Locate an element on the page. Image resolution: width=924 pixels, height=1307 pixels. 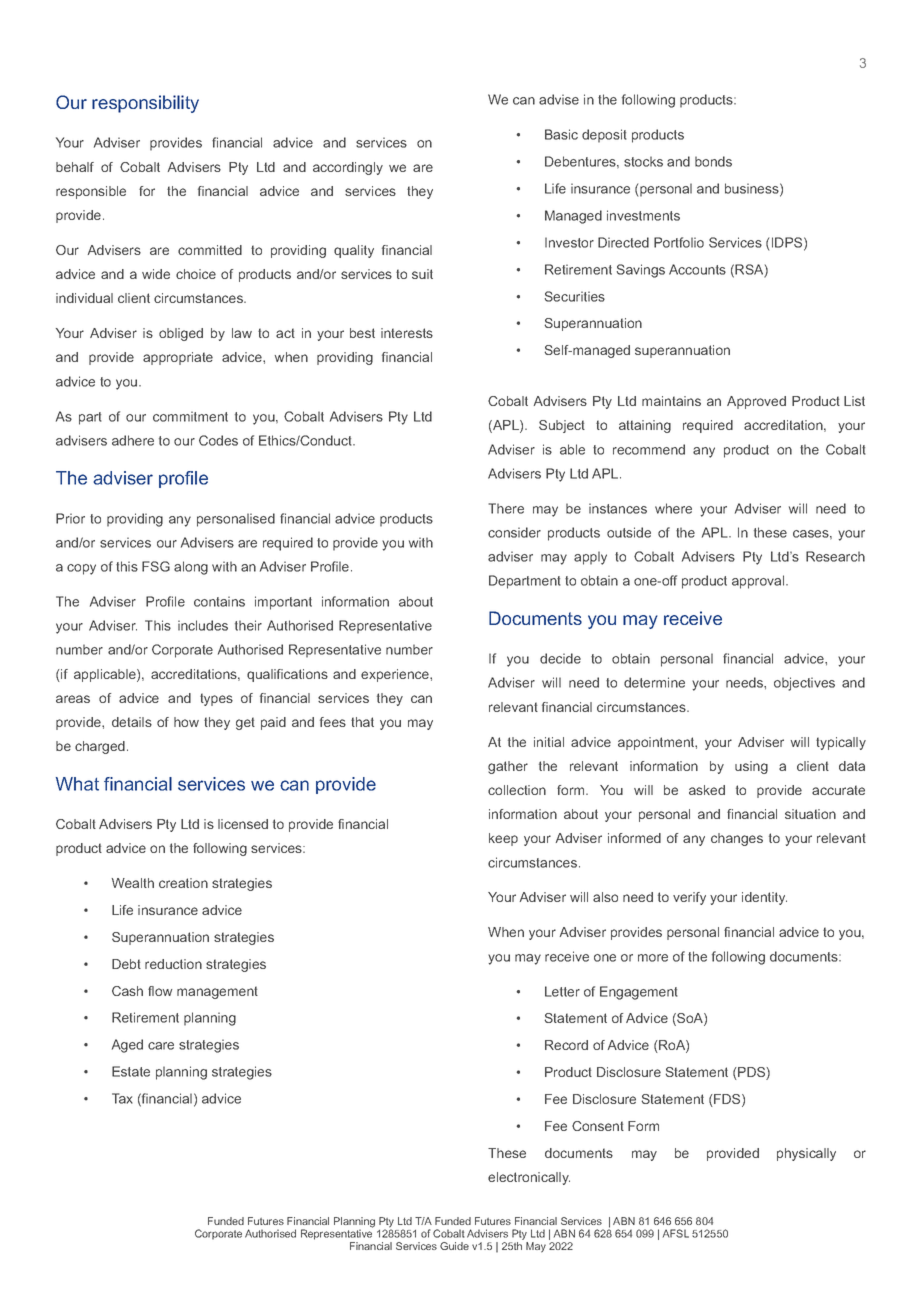
Tax is located at coordinates (122, 1098).
